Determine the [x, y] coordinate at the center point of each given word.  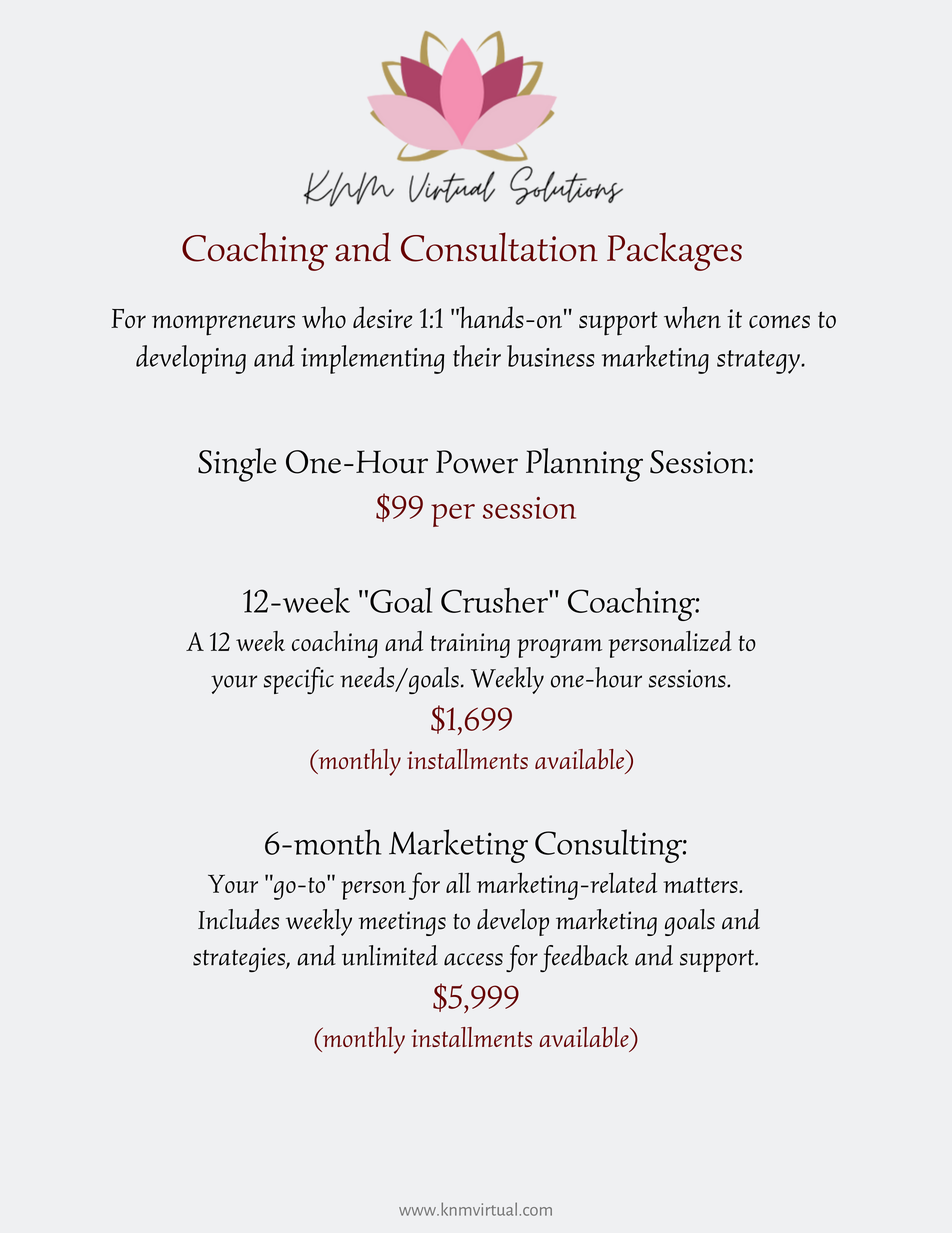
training [470, 645]
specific [299, 680]
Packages [674, 251]
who [324, 317]
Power [477, 462]
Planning [584, 465]
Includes [238, 919]
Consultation [499, 247]
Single [237, 465]
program [559, 648]
